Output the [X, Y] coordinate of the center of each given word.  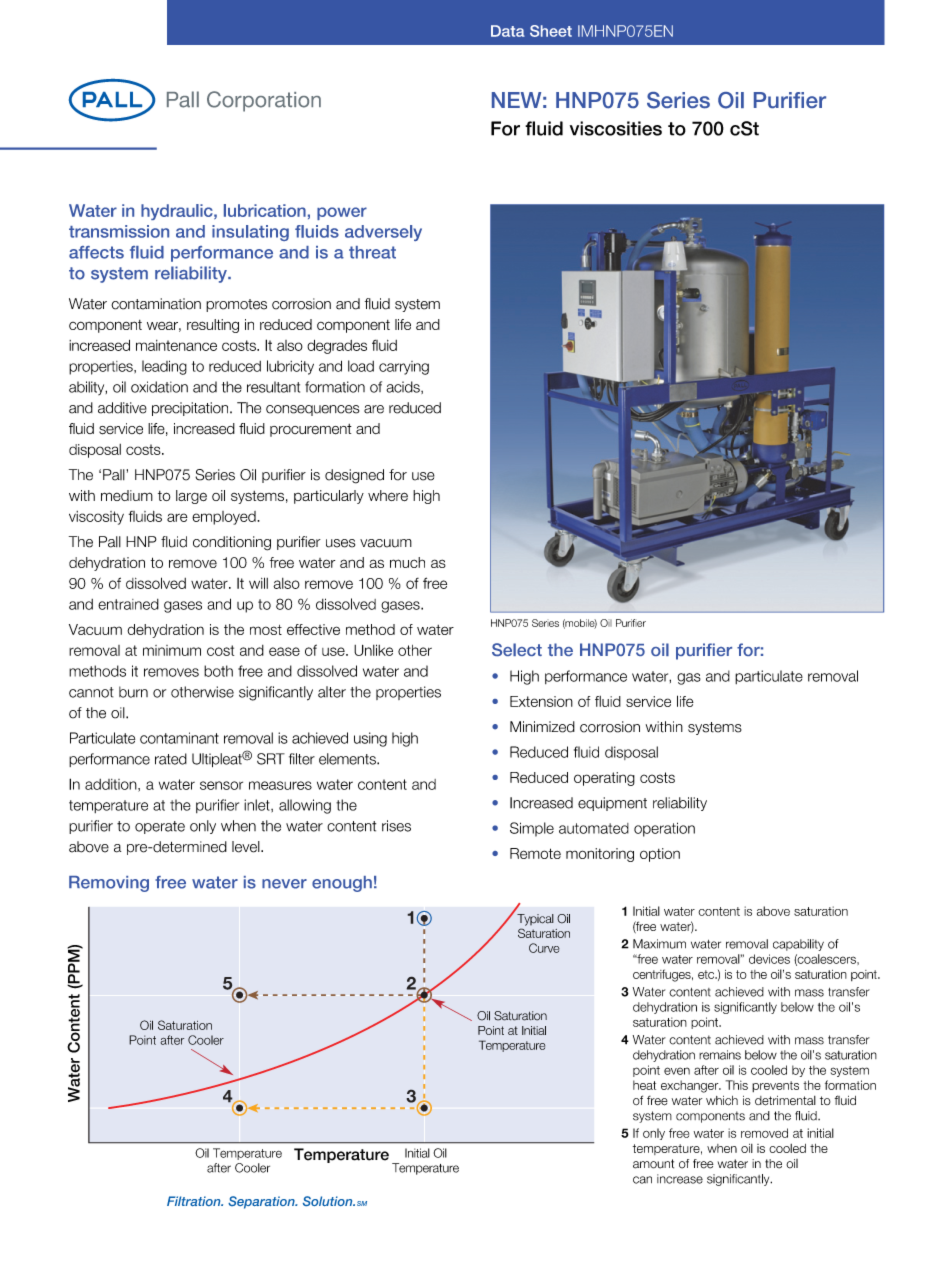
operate [160, 827]
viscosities [616, 128]
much [407, 562]
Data [508, 31]
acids [404, 387]
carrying [404, 368]
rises [396, 826]
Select [517, 649]
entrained [128, 604]
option [660, 855]
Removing [109, 884]
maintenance [176, 345]
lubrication [265, 210]
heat [644, 1085]
